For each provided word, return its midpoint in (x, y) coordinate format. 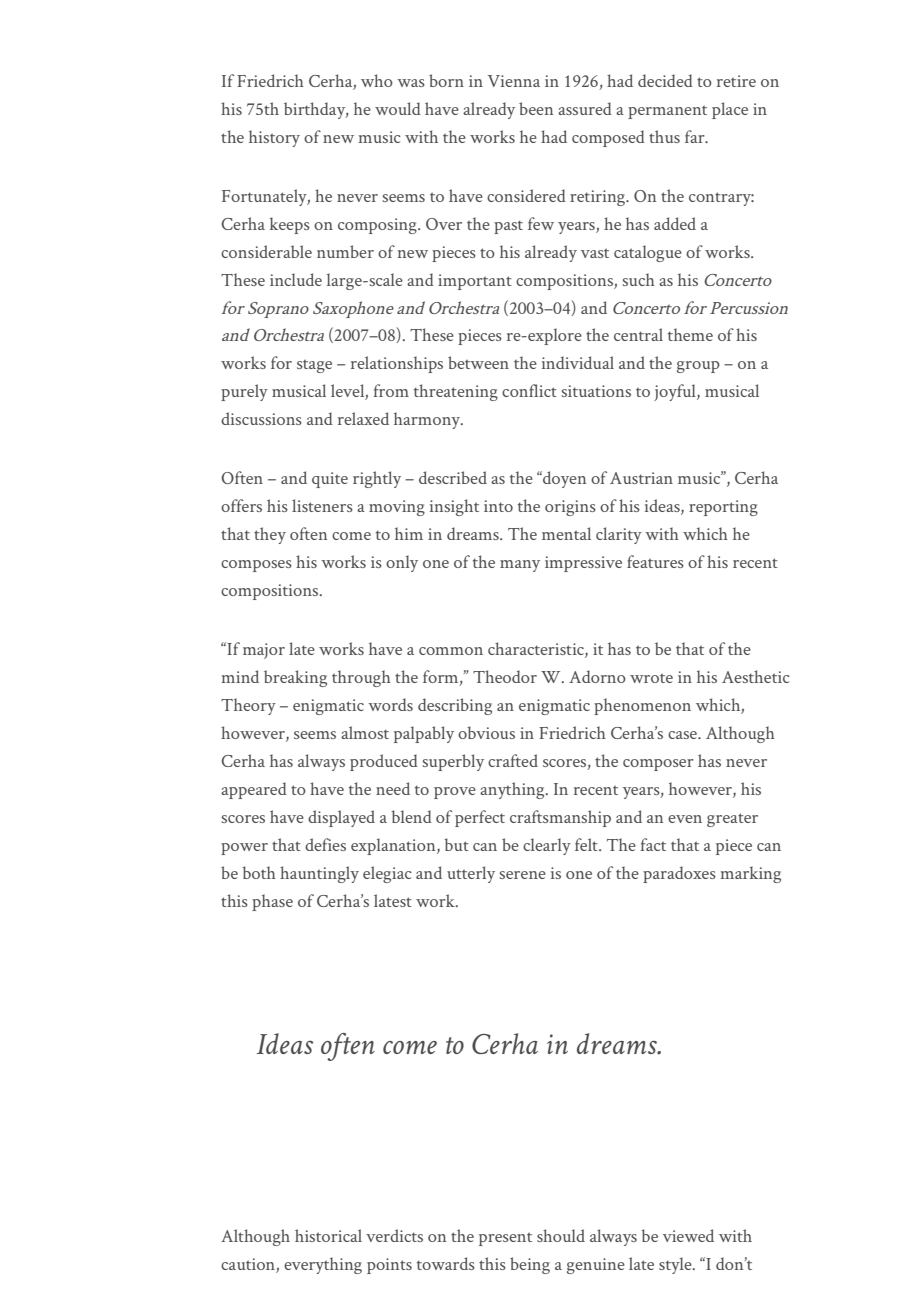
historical (328, 1235)
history (274, 138)
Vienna (514, 81)
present (505, 1239)
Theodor (505, 676)
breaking (295, 678)
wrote (651, 678)
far (696, 136)
